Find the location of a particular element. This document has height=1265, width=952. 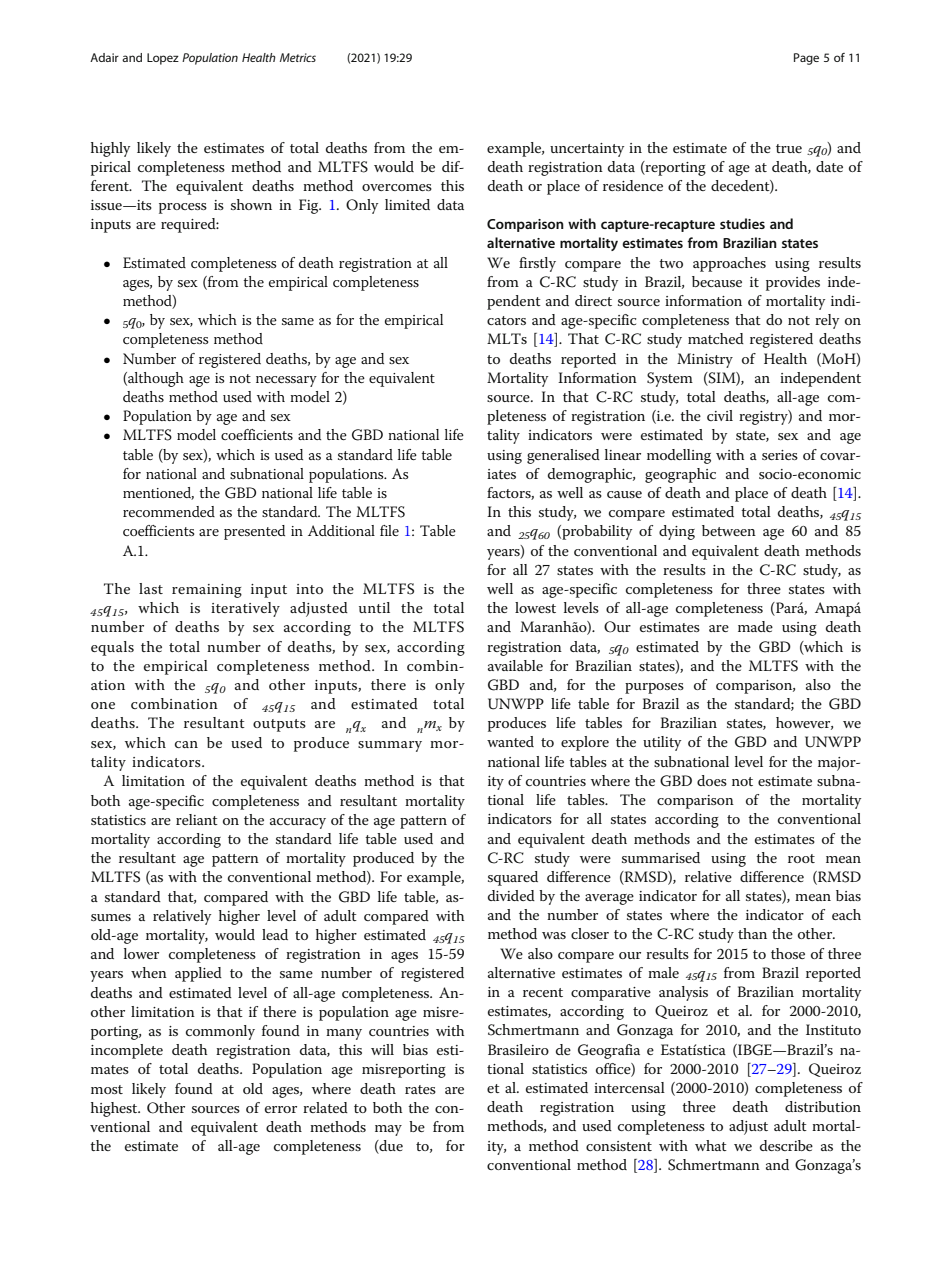

generalised is located at coordinates (563, 456).
